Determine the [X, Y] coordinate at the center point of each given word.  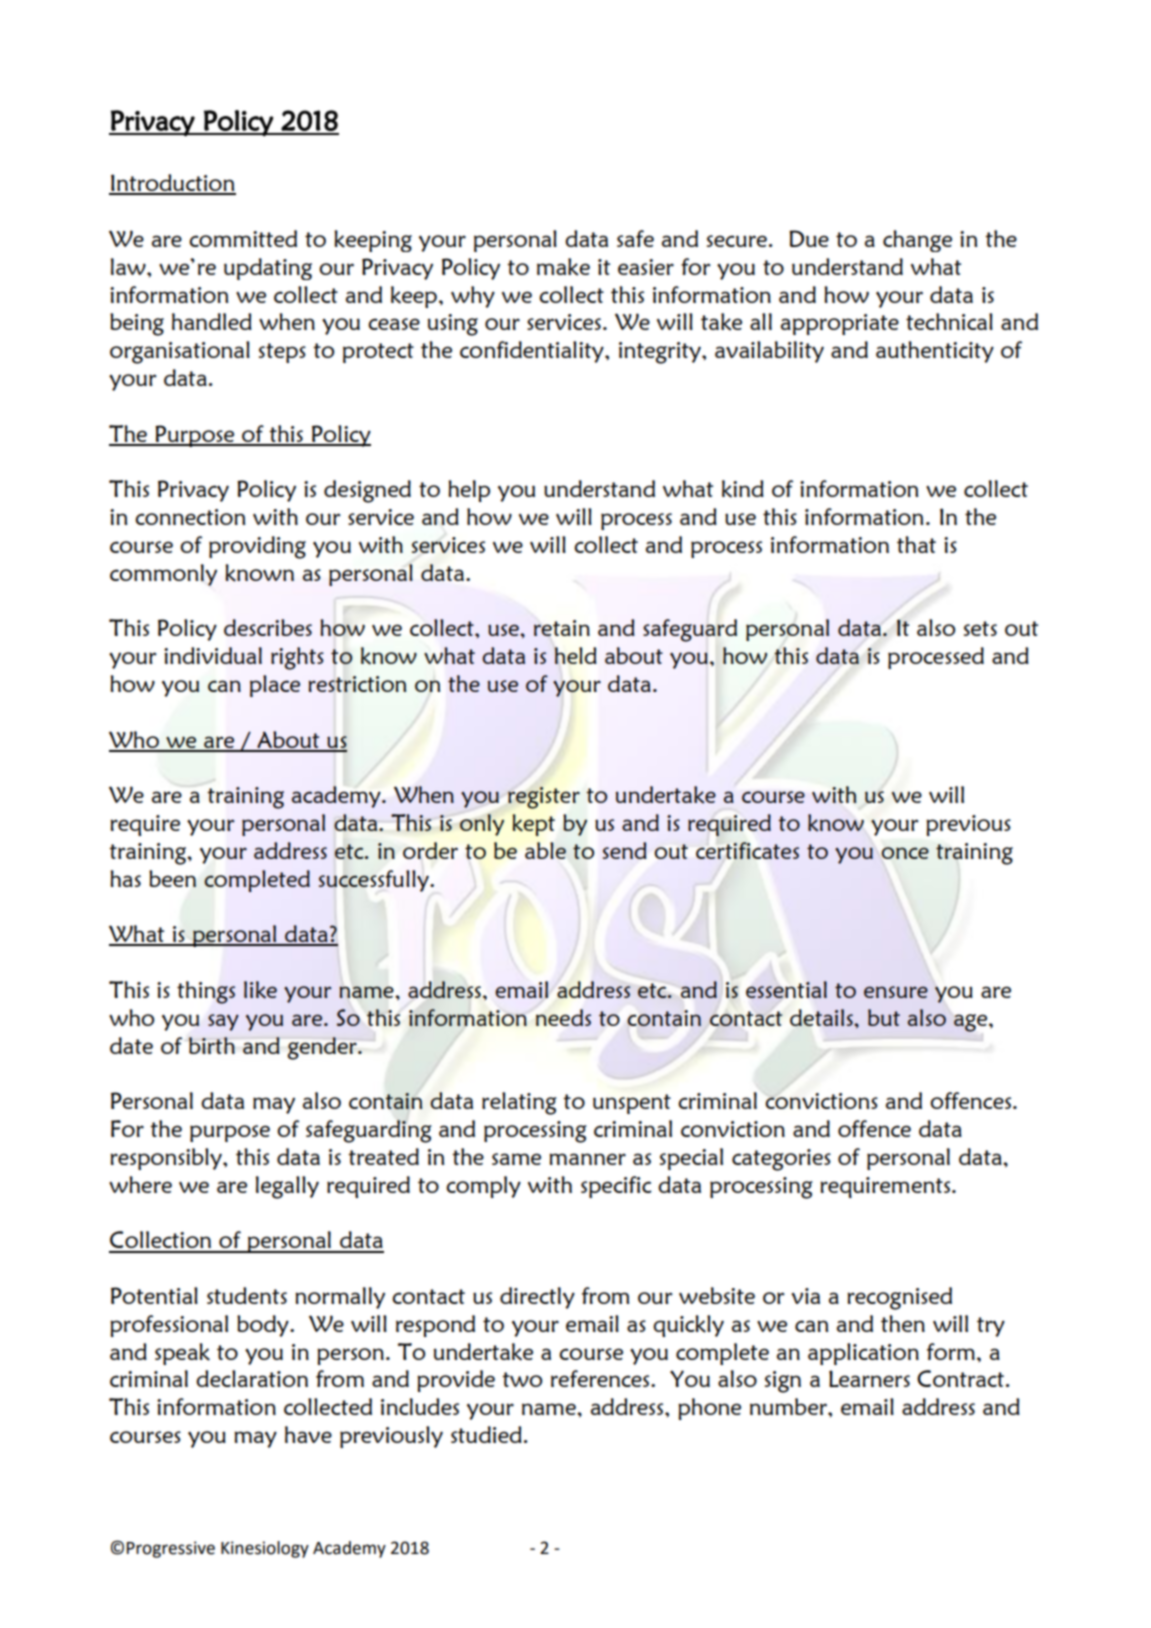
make [563, 267]
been [172, 878]
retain [562, 628]
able [545, 850]
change [917, 241]
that [916, 544]
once [905, 853]
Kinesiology [265, 1549]
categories [781, 1160]
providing [257, 547]
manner [587, 1159]
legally [287, 1187]
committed [243, 238]
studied [486, 1434]
